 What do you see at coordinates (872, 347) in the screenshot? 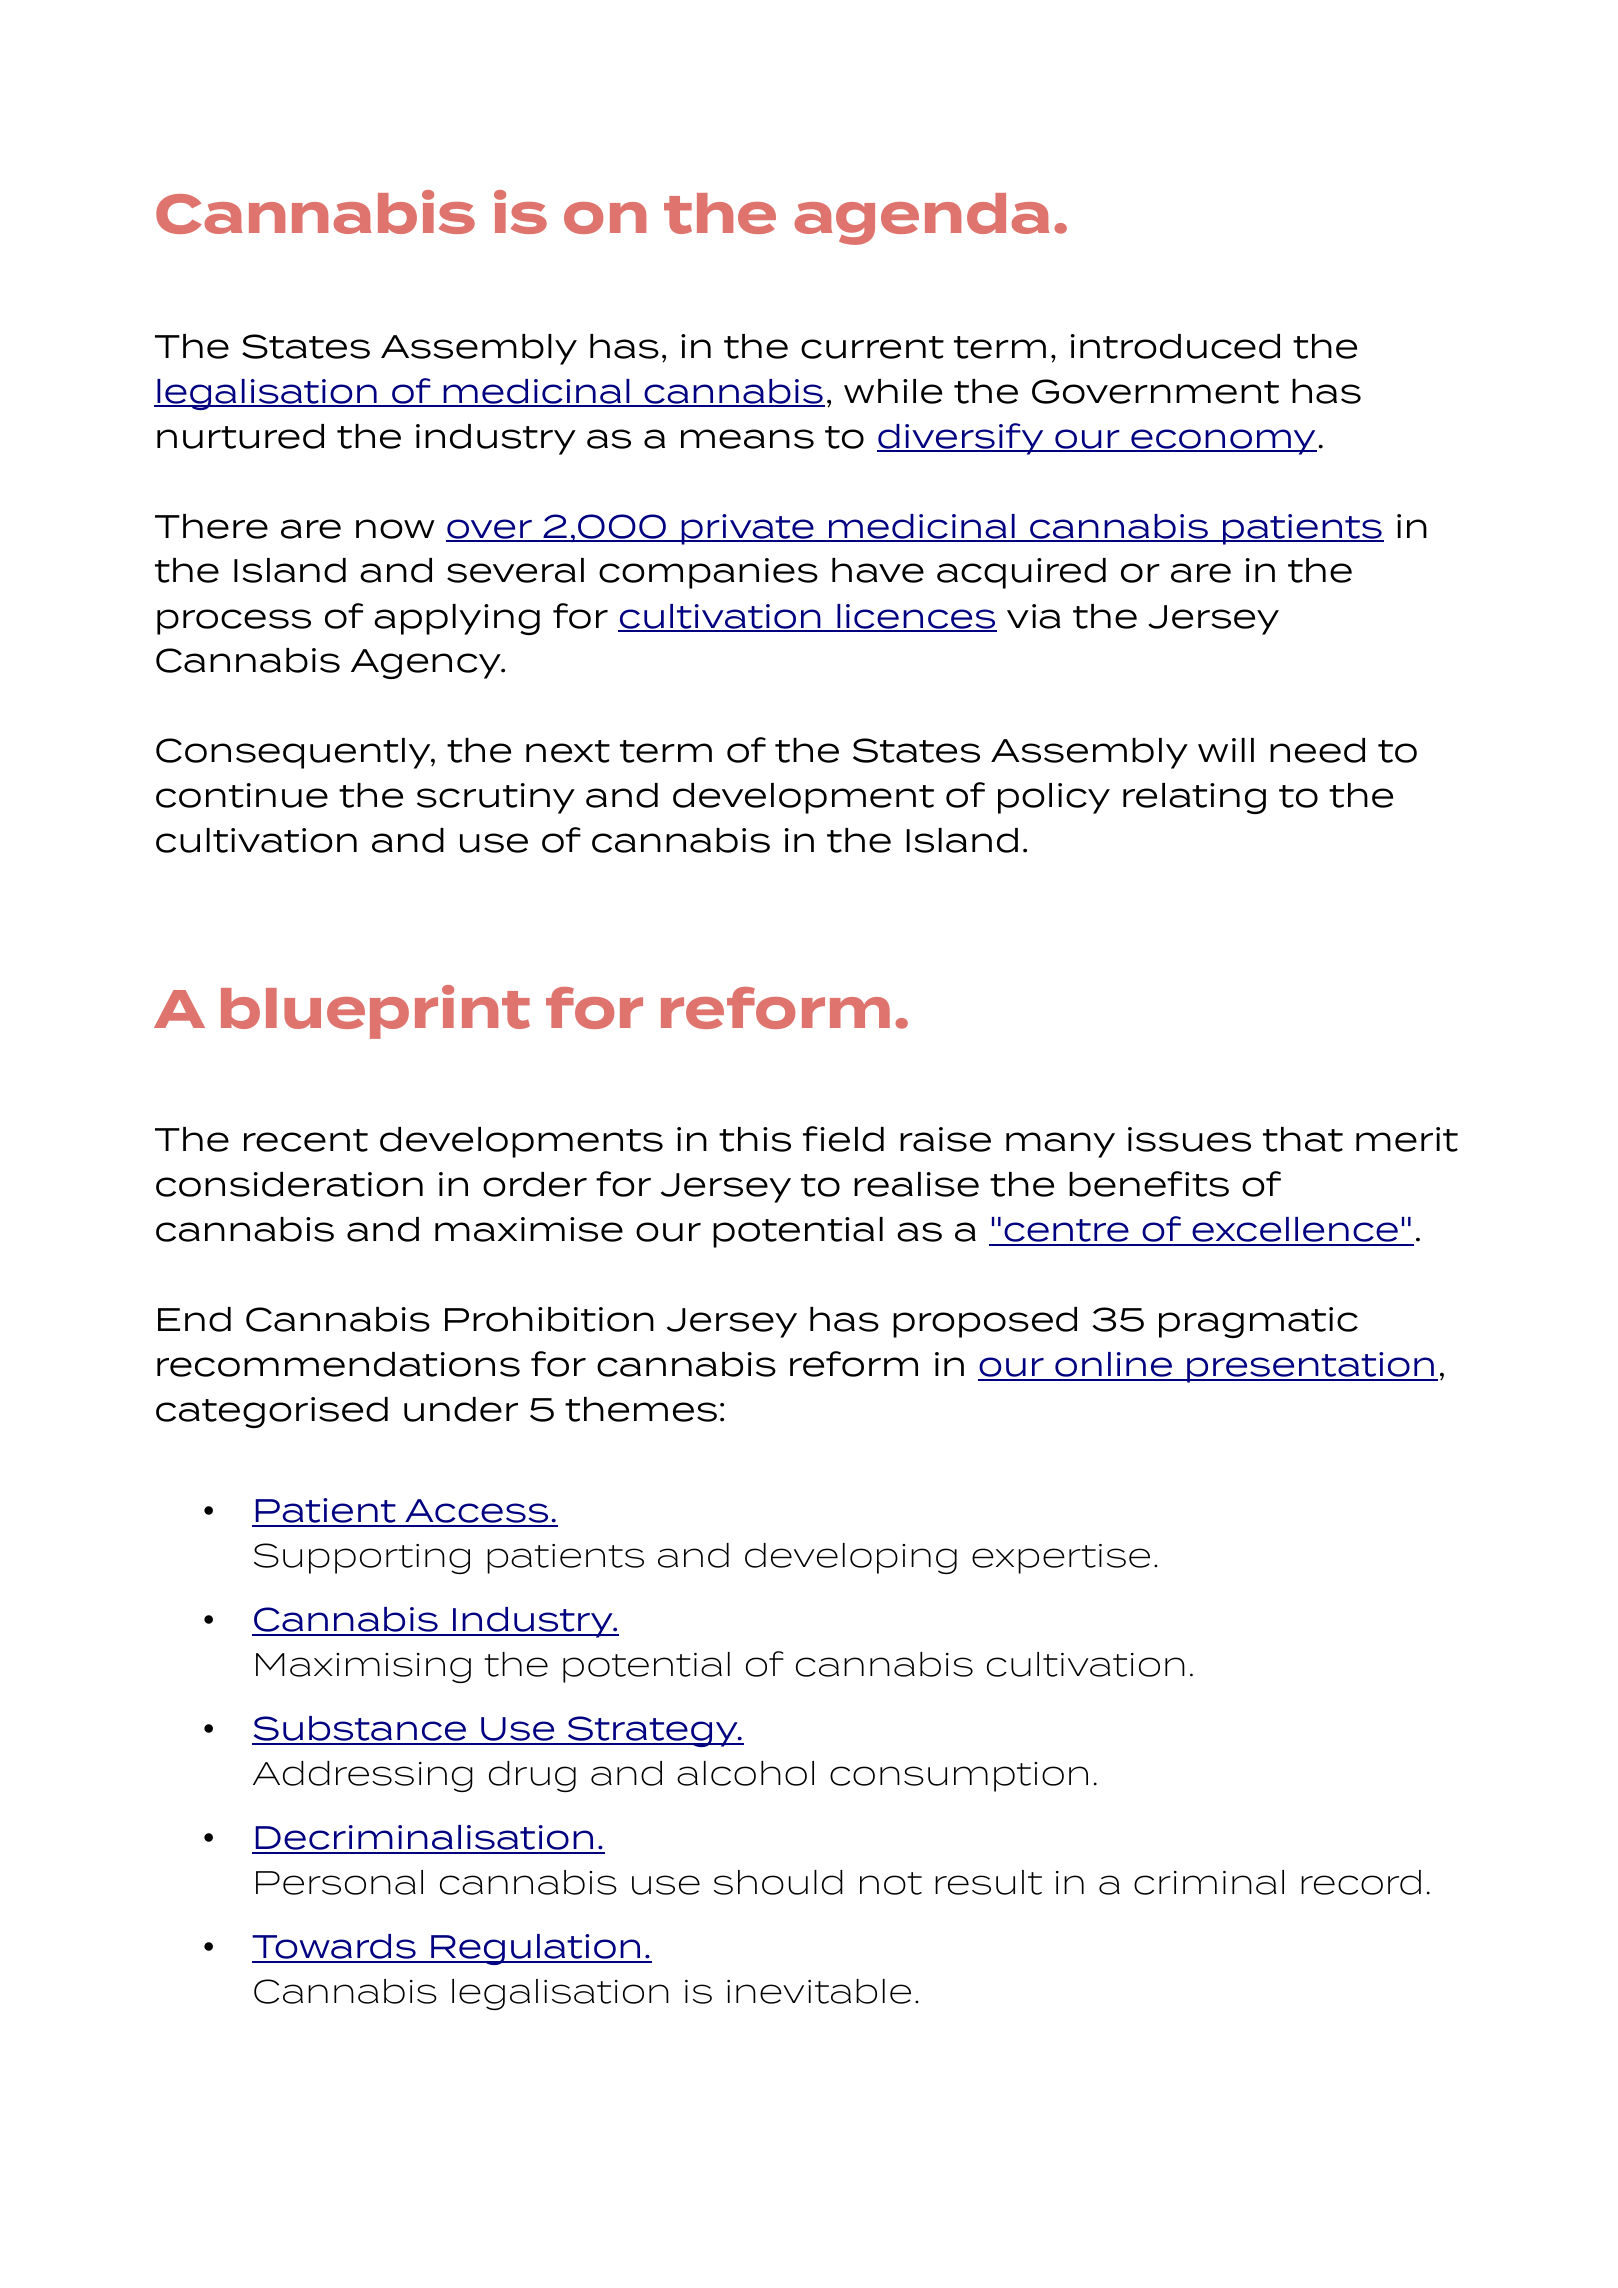
I see `current` at bounding box center [872, 347].
